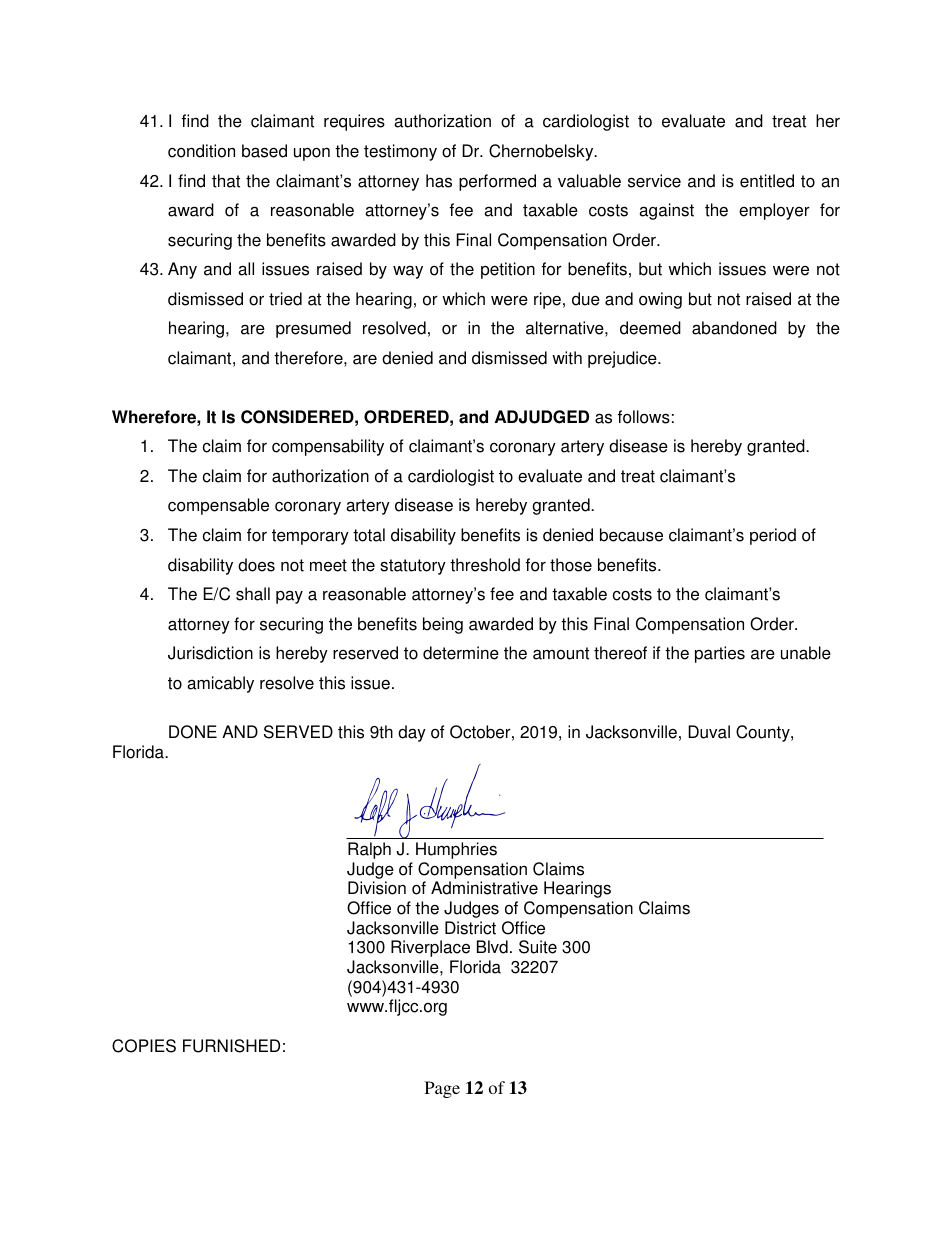  Describe the element at coordinates (231, 1046) in the image. I see `FURNISHED` at that location.
